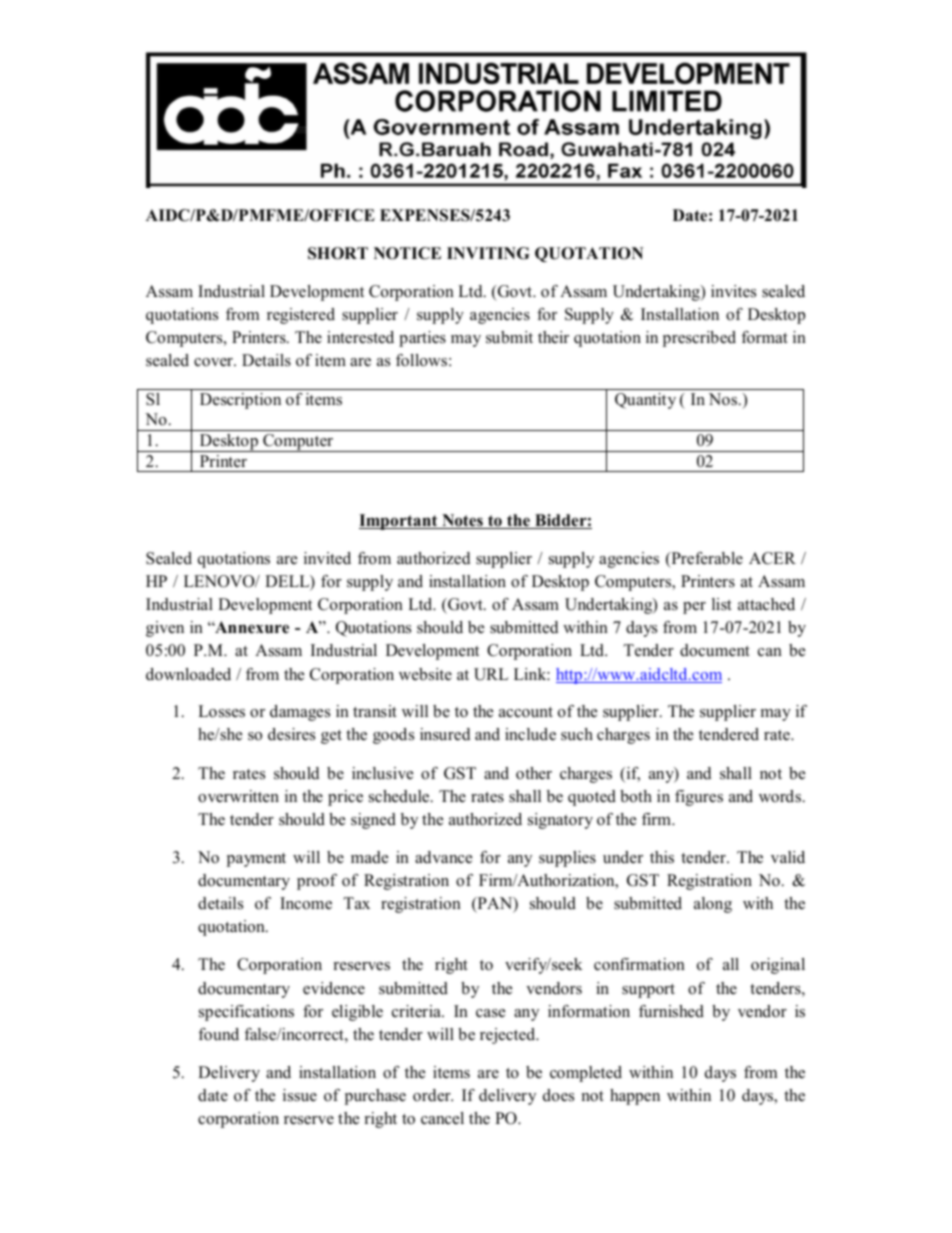 This screenshot has width=952, height=1233. What do you see at coordinates (694, 608) in the screenshot?
I see `per` at bounding box center [694, 608].
